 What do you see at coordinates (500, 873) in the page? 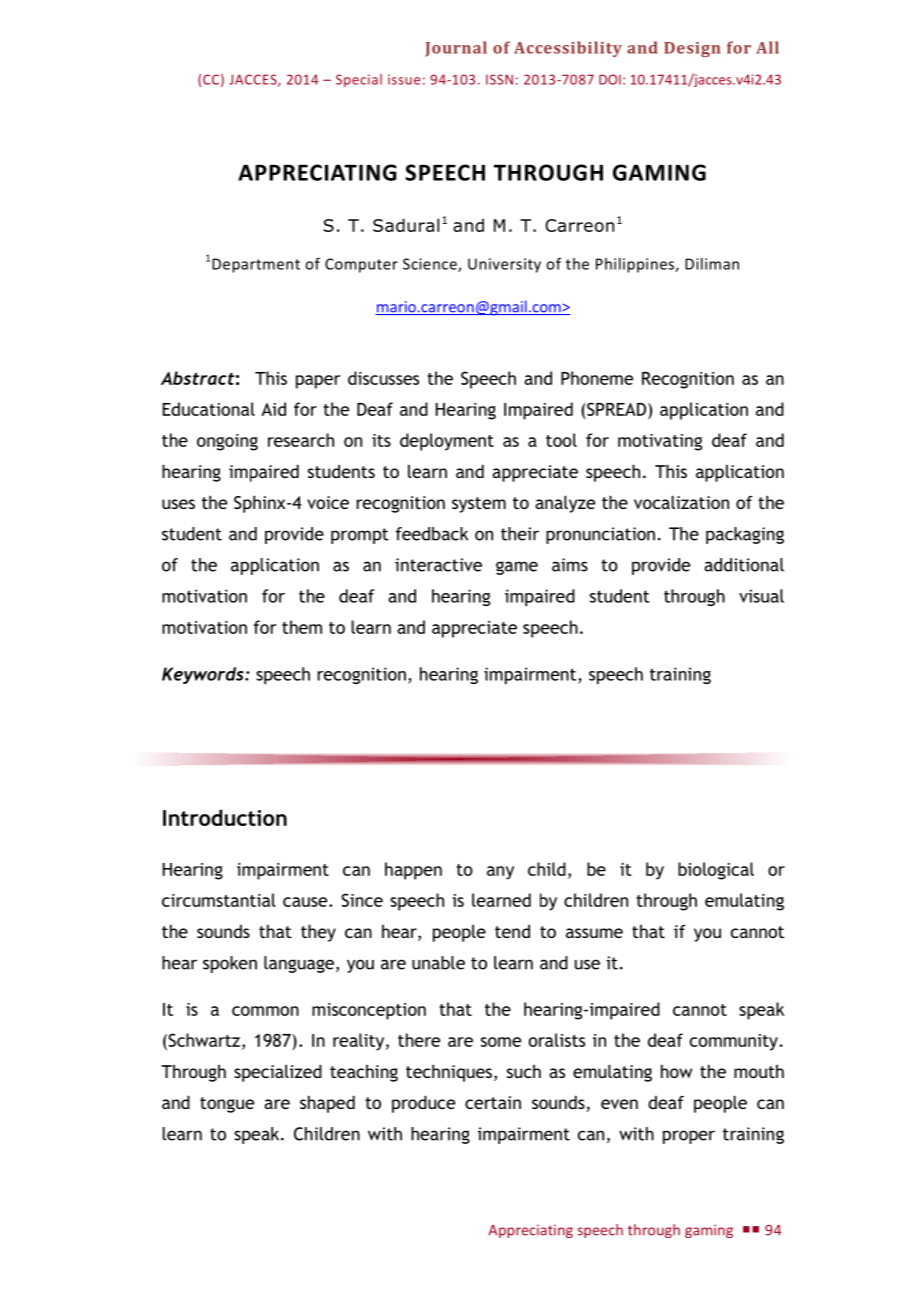
I see `any` at bounding box center [500, 873].
